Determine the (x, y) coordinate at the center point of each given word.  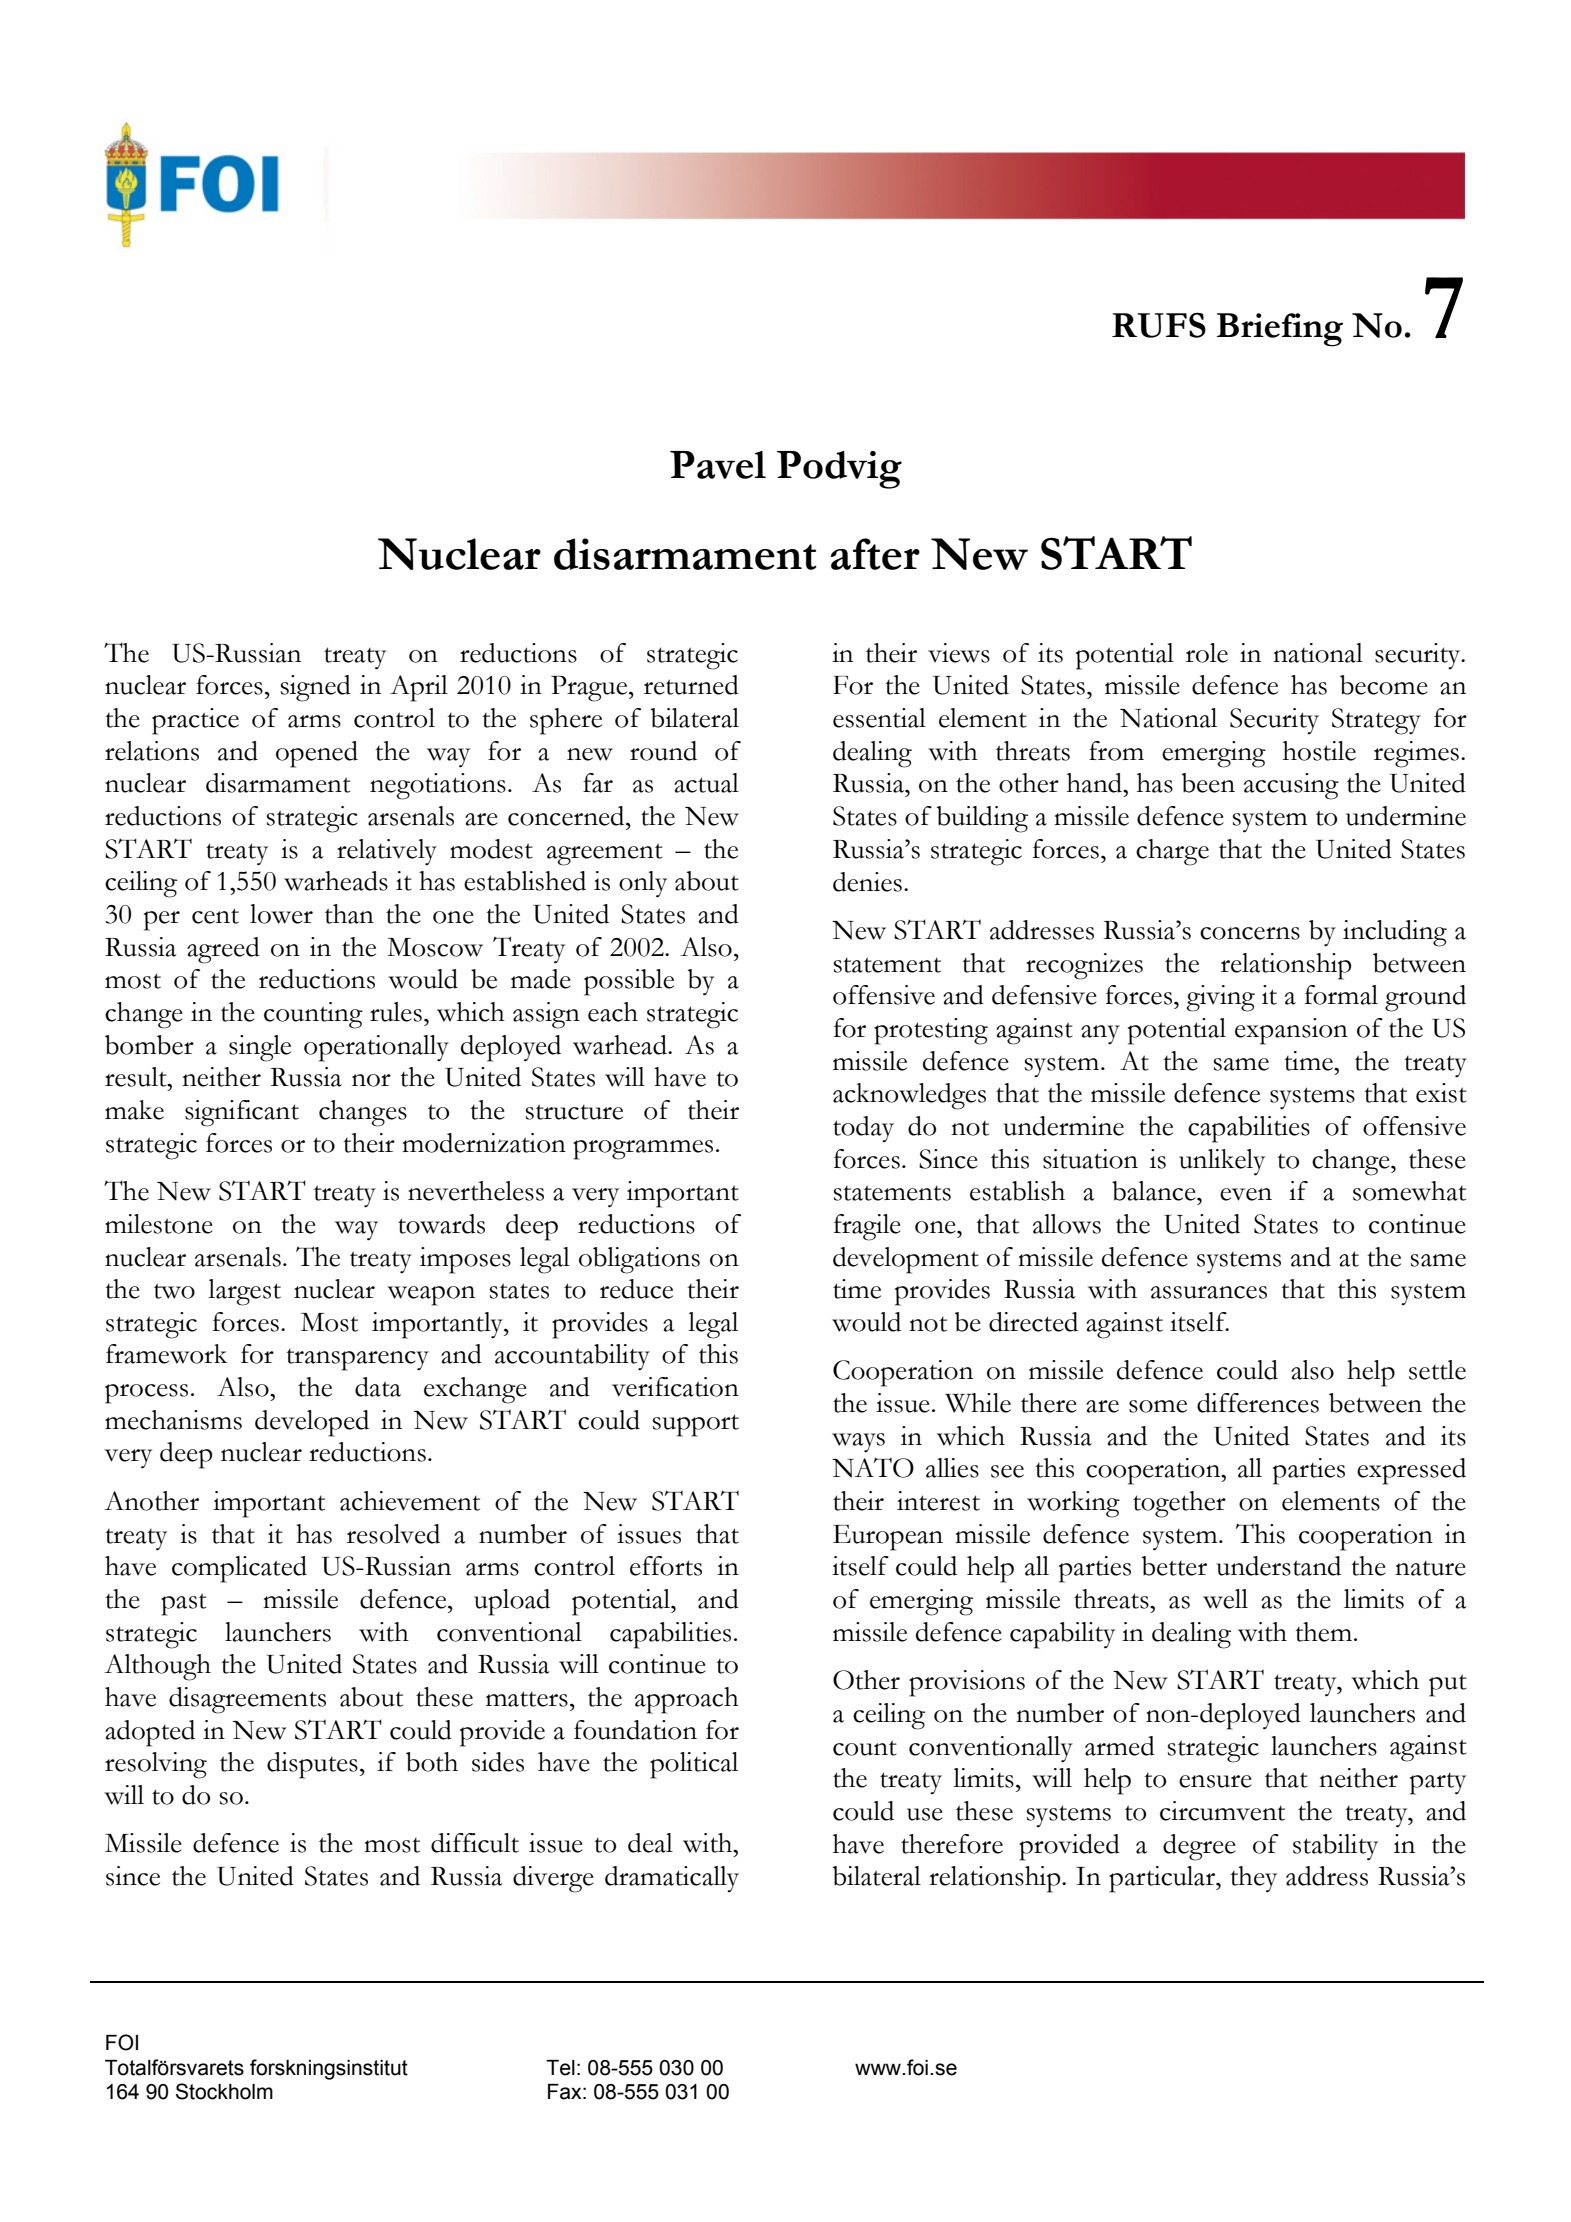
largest (244, 1292)
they (1253, 1879)
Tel (560, 2068)
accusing (1291, 786)
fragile (867, 1227)
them (1323, 1632)
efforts (666, 1566)
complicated (239, 1569)
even (1246, 1194)
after (875, 554)
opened (317, 754)
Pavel (718, 465)
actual (706, 783)
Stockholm (224, 2091)
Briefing (1280, 330)
